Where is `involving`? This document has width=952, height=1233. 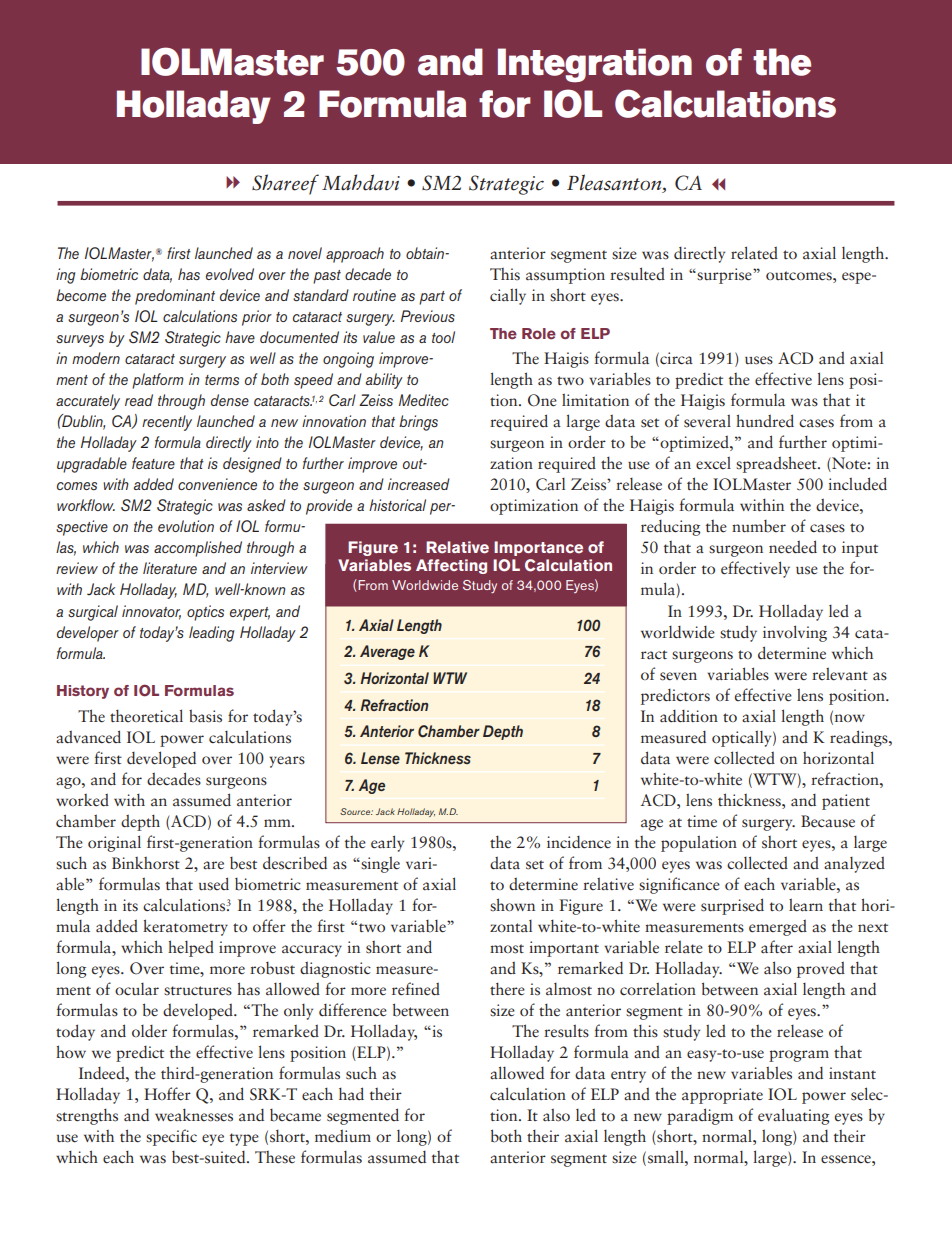
involving is located at coordinates (795, 633).
